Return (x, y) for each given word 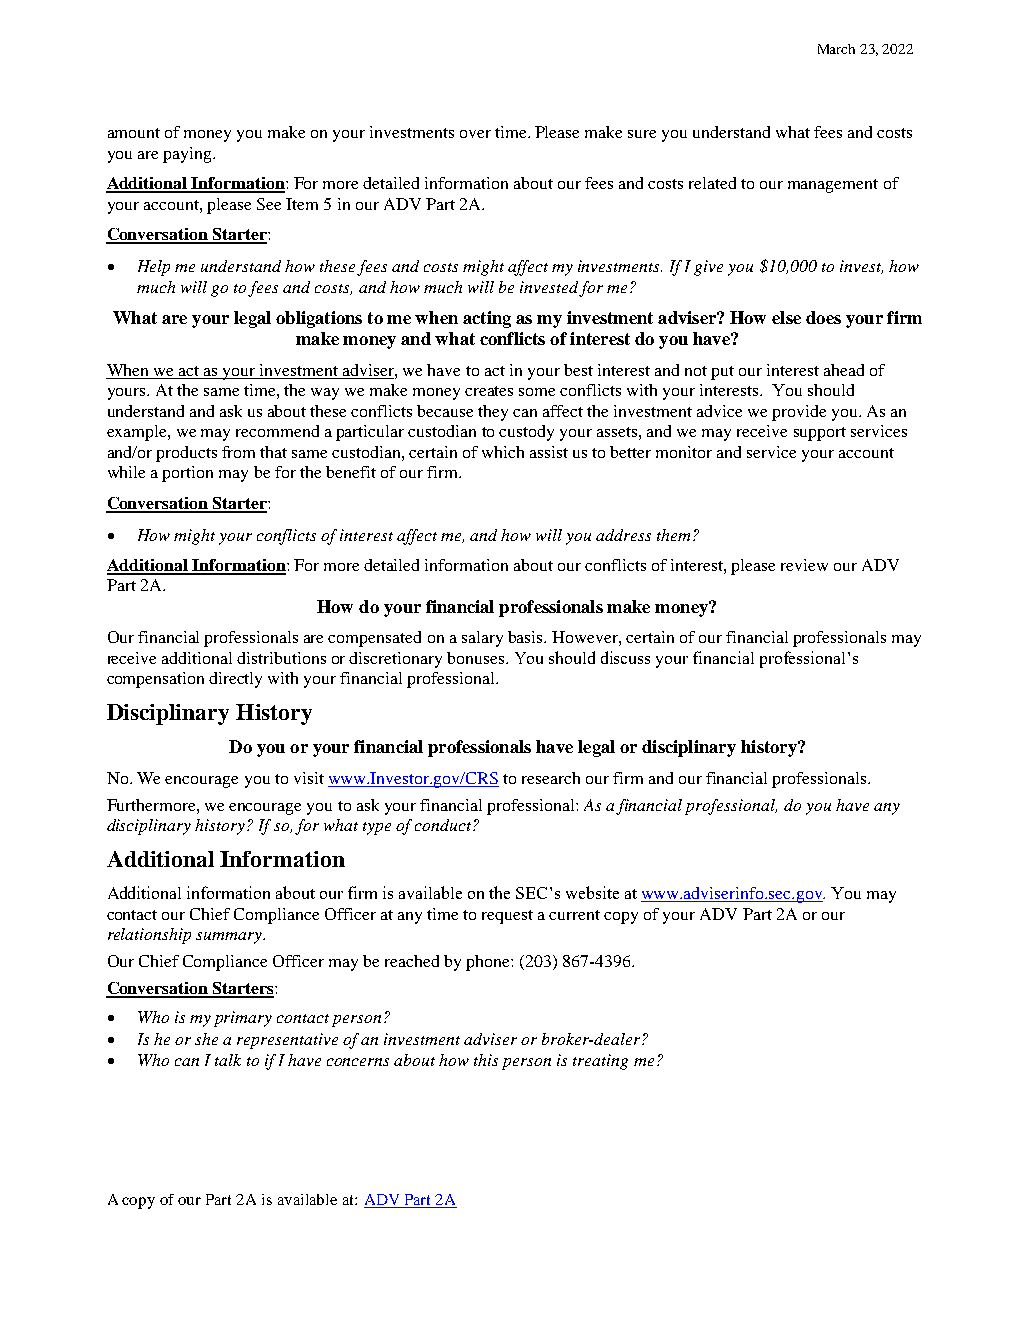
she (206, 1039)
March (836, 49)
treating (600, 1062)
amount (134, 133)
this (486, 1060)
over (475, 134)
